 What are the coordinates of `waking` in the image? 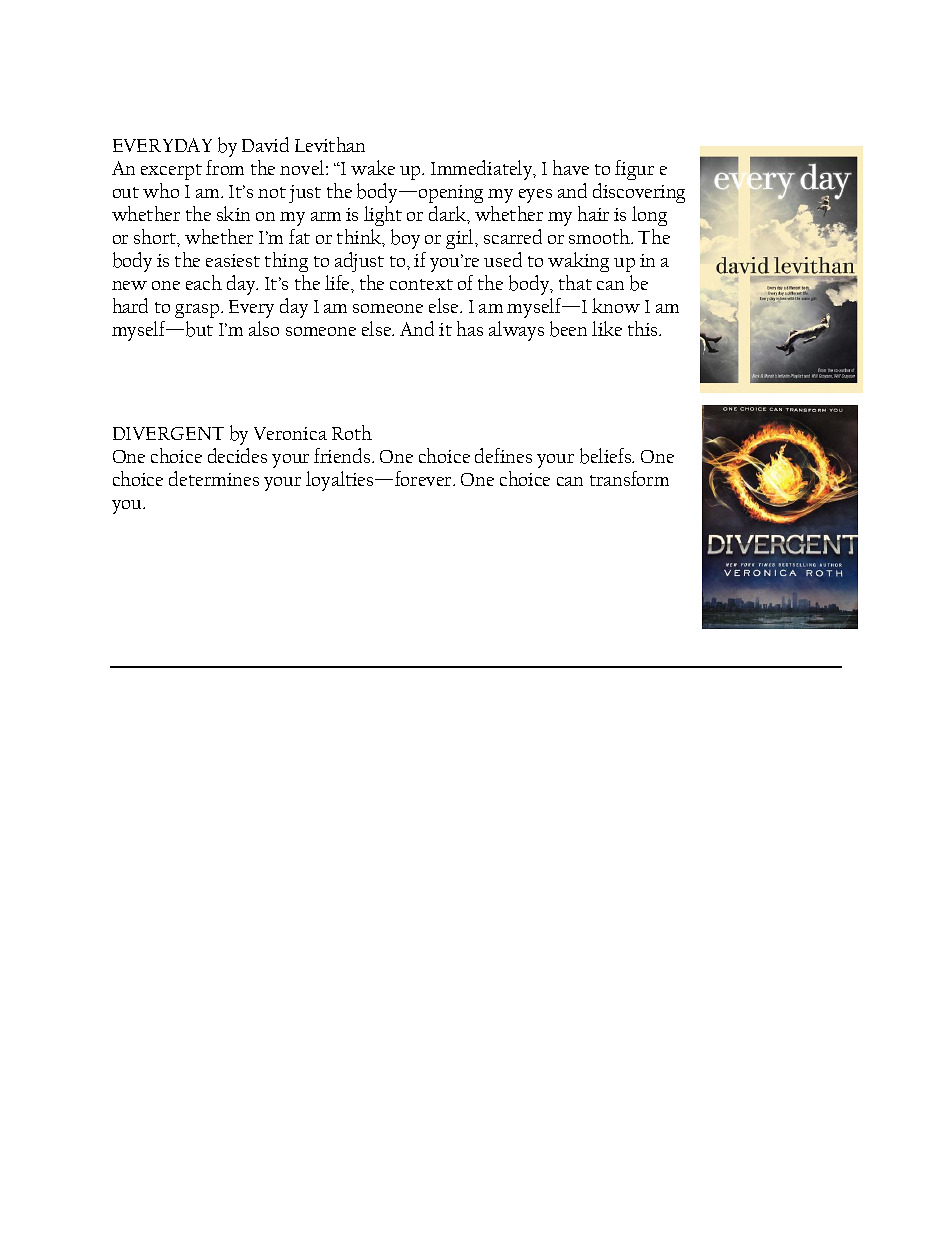 It's located at (578, 262).
